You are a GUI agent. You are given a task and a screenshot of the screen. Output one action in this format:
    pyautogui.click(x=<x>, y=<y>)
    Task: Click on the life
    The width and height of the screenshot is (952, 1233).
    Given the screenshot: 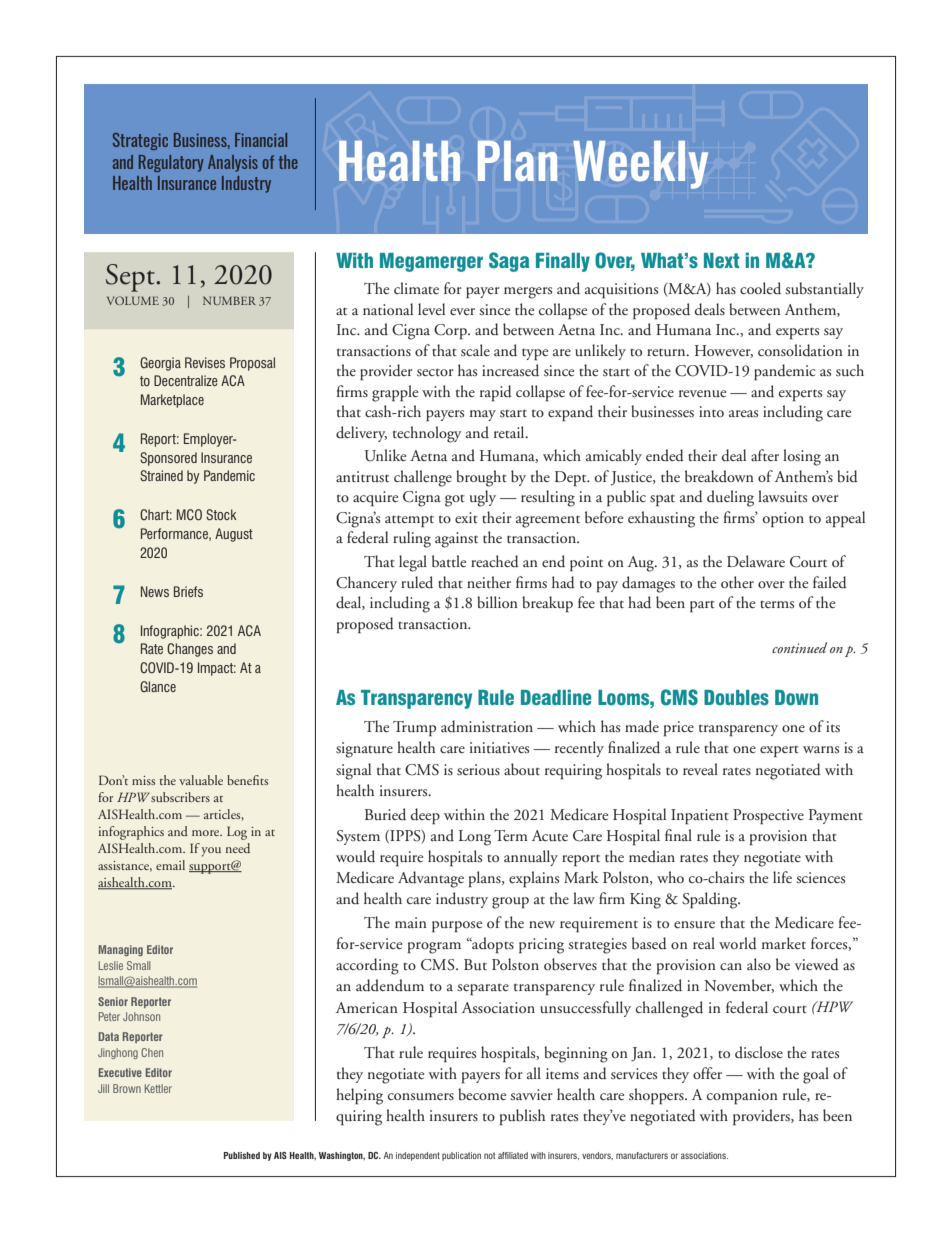 What is the action you would take?
    pyautogui.click(x=782, y=877)
